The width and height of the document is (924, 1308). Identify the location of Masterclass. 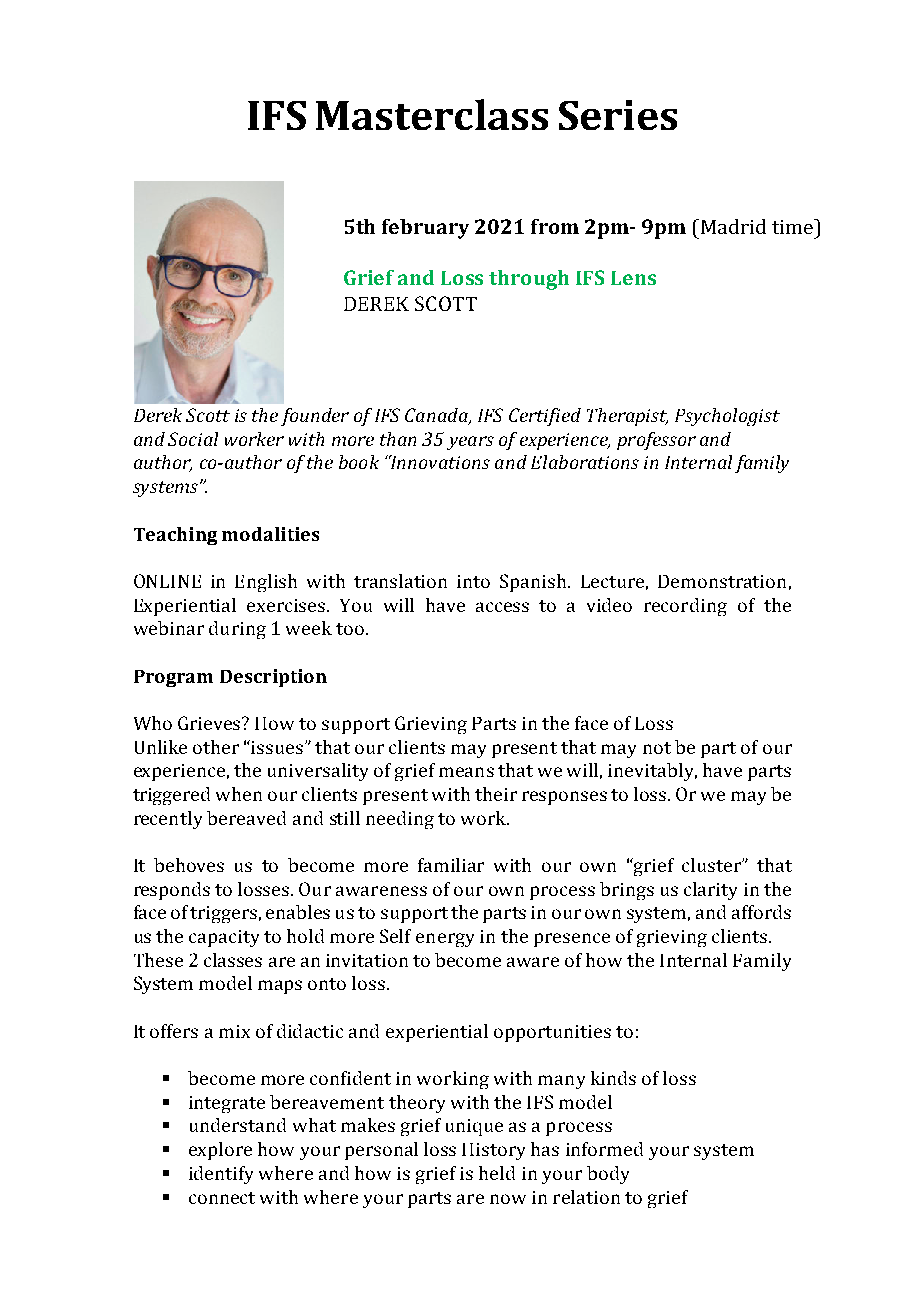
(432, 114).
